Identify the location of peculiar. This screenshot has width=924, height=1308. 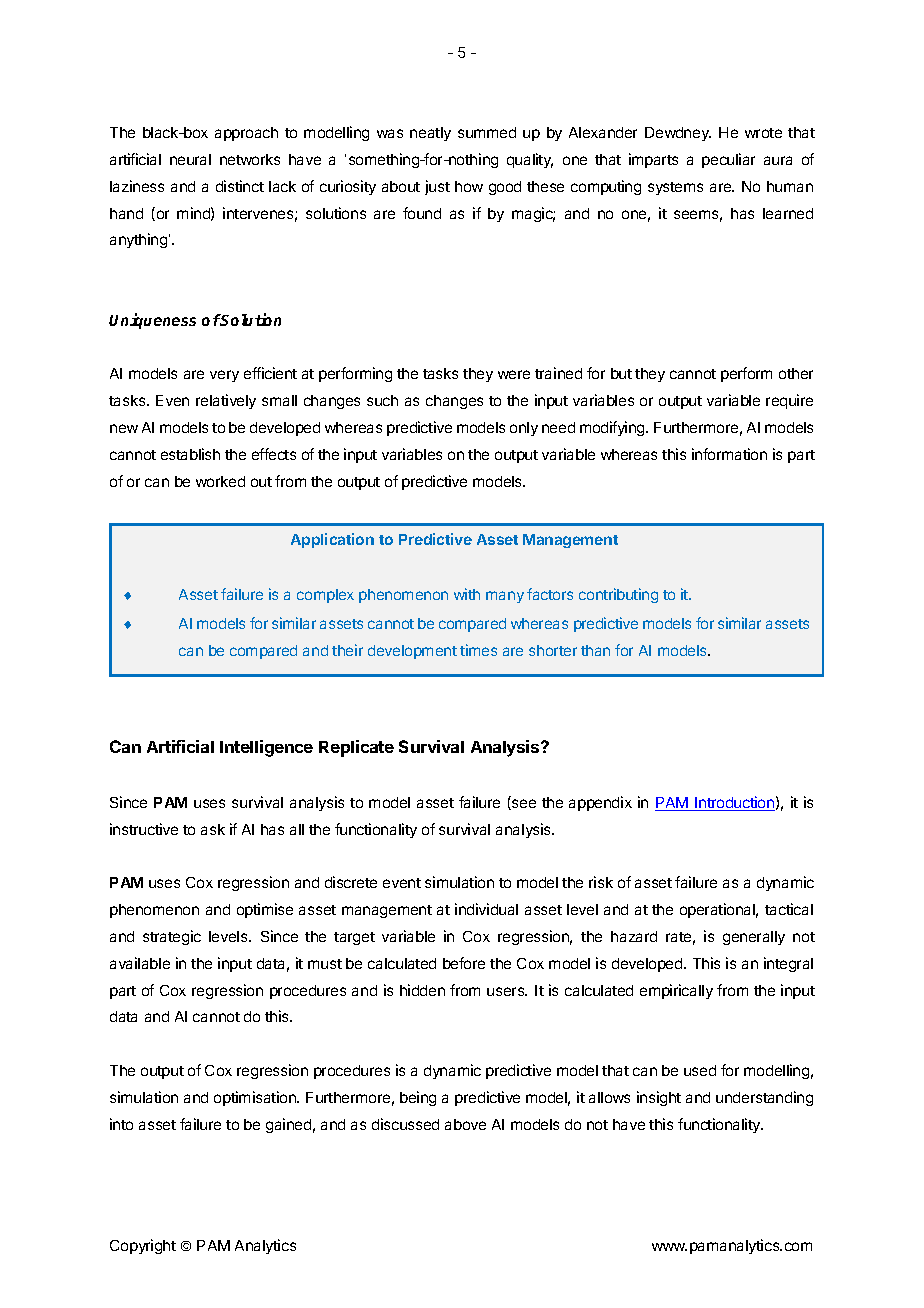
(728, 160).
